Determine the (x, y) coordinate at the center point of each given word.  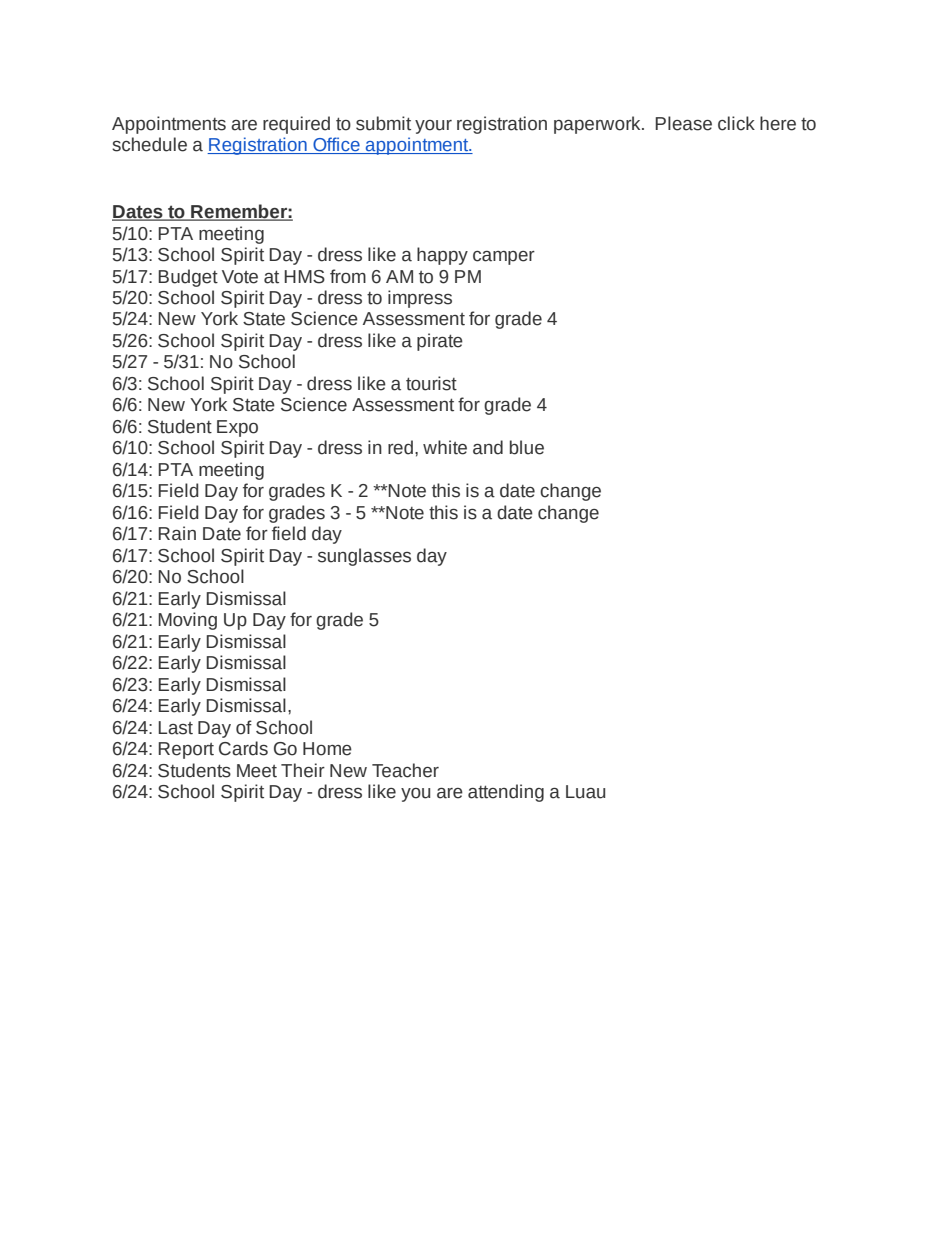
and (488, 447)
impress (420, 299)
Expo (237, 428)
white (445, 447)
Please (683, 123)
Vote (240, 277)
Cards (243, 748)
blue (527, 447)
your (433, 127)
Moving (187, 621)
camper (504, 258)
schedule (149, 144)
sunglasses (364, 557)
